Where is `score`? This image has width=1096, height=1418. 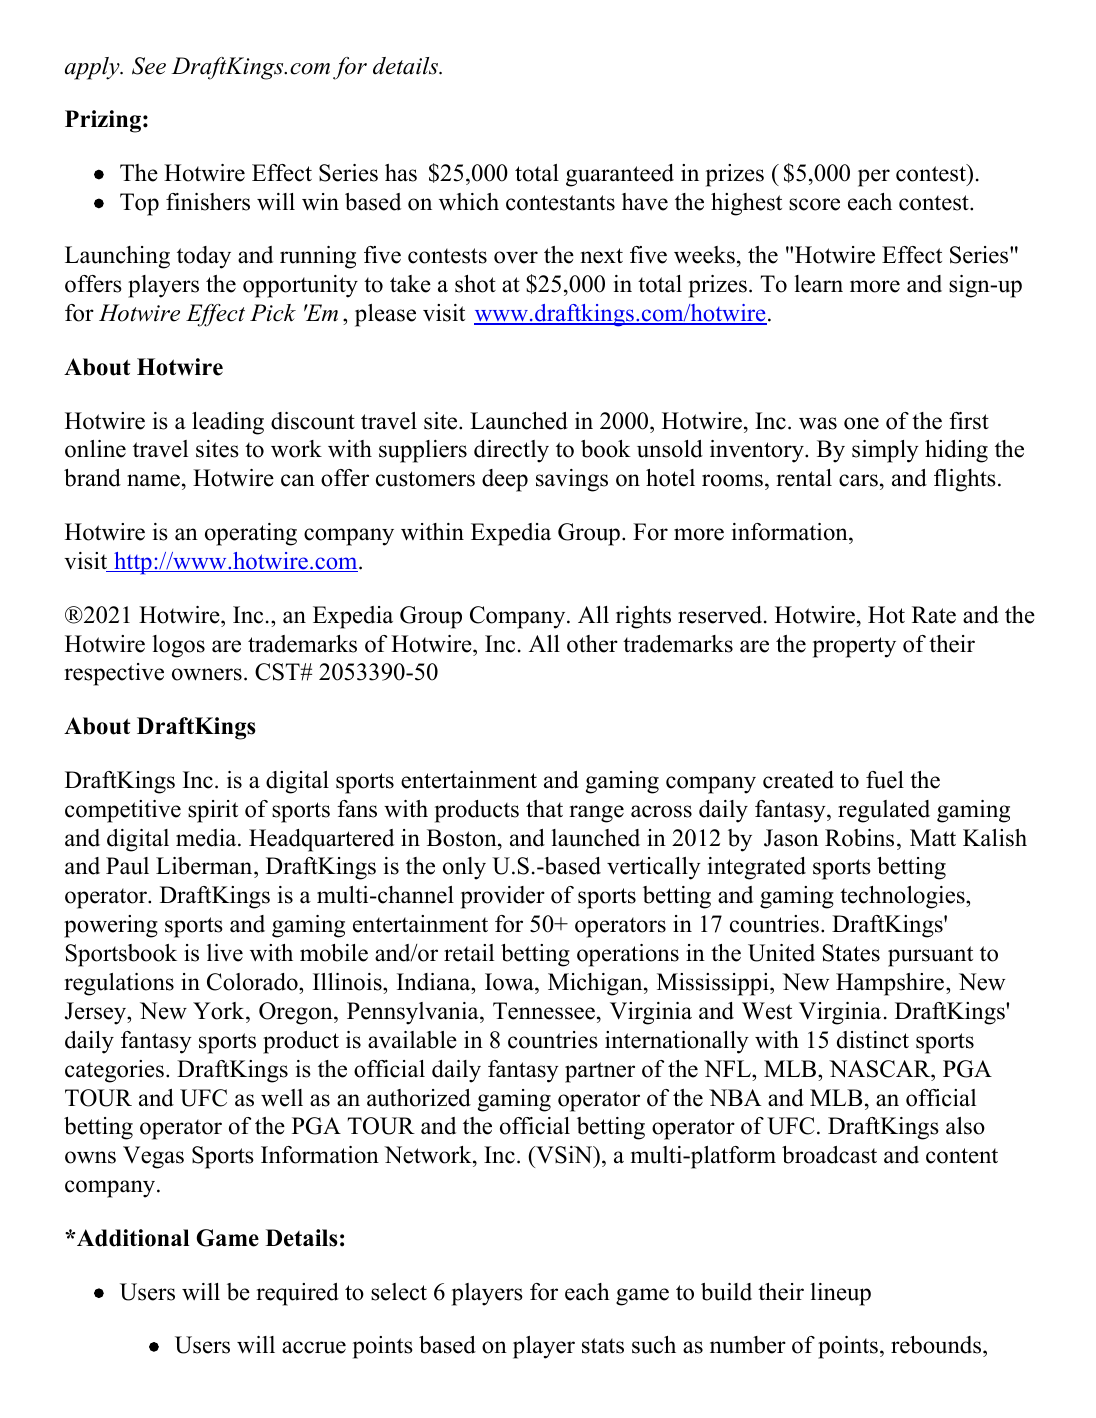 score is located at coordinates (814, 204).
